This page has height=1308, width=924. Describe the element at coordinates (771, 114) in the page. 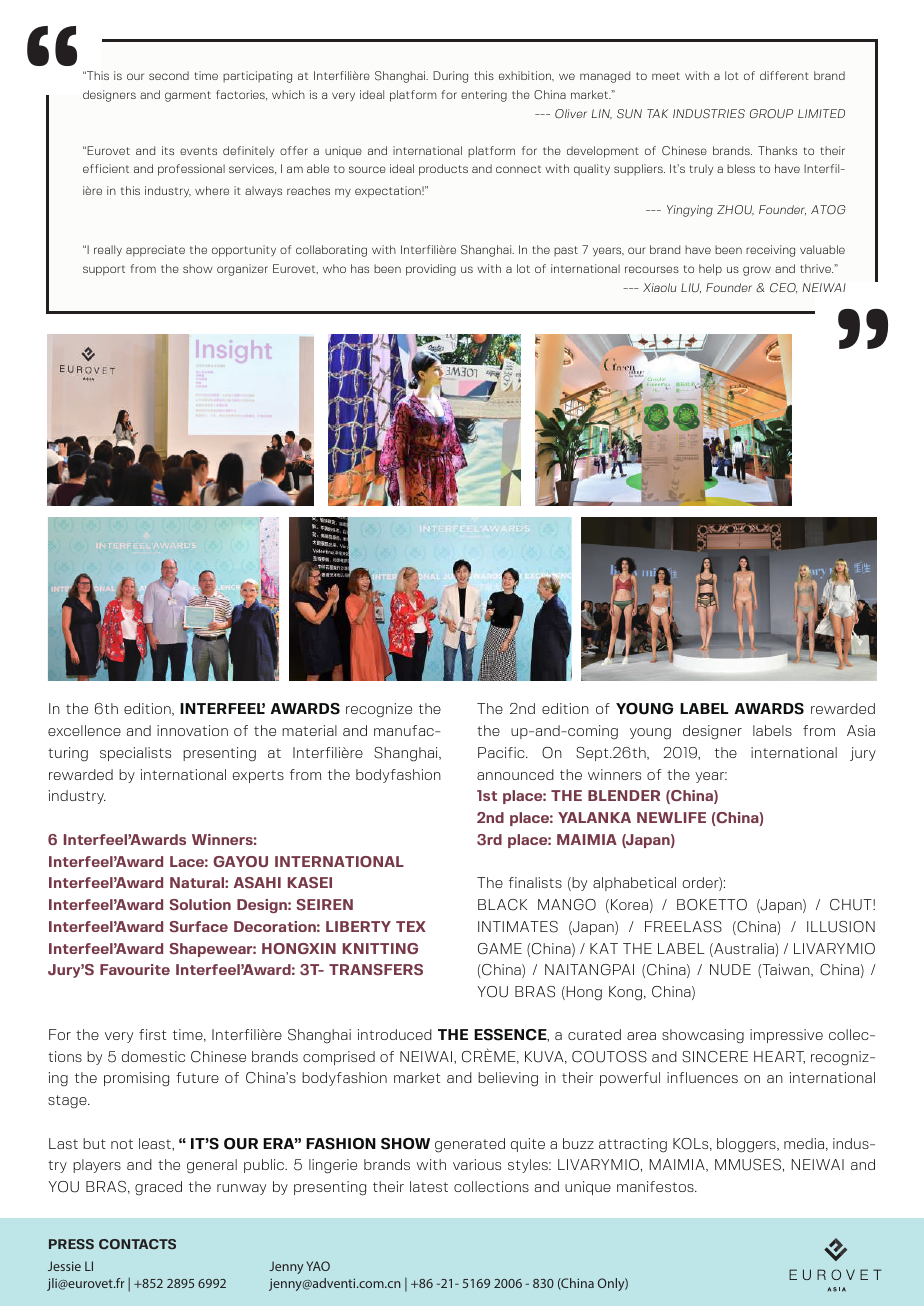

I see `GROUP` at that location.
